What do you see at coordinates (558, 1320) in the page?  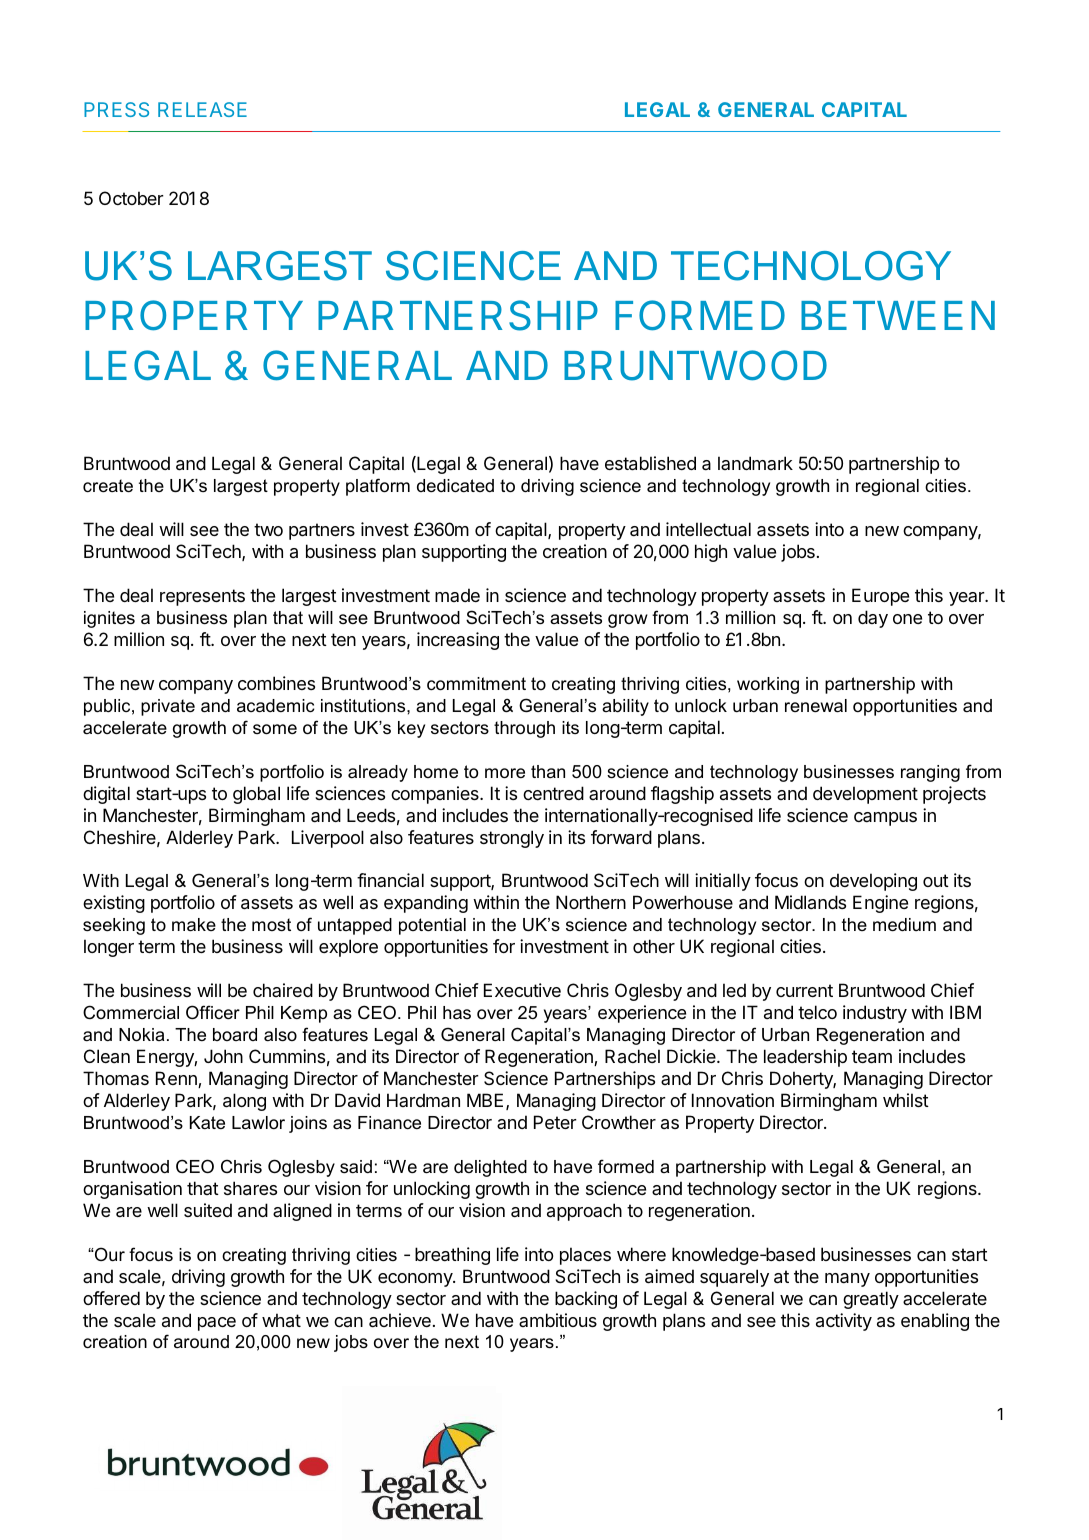 I see `ambitious` at bounding box center [558, 1320].
